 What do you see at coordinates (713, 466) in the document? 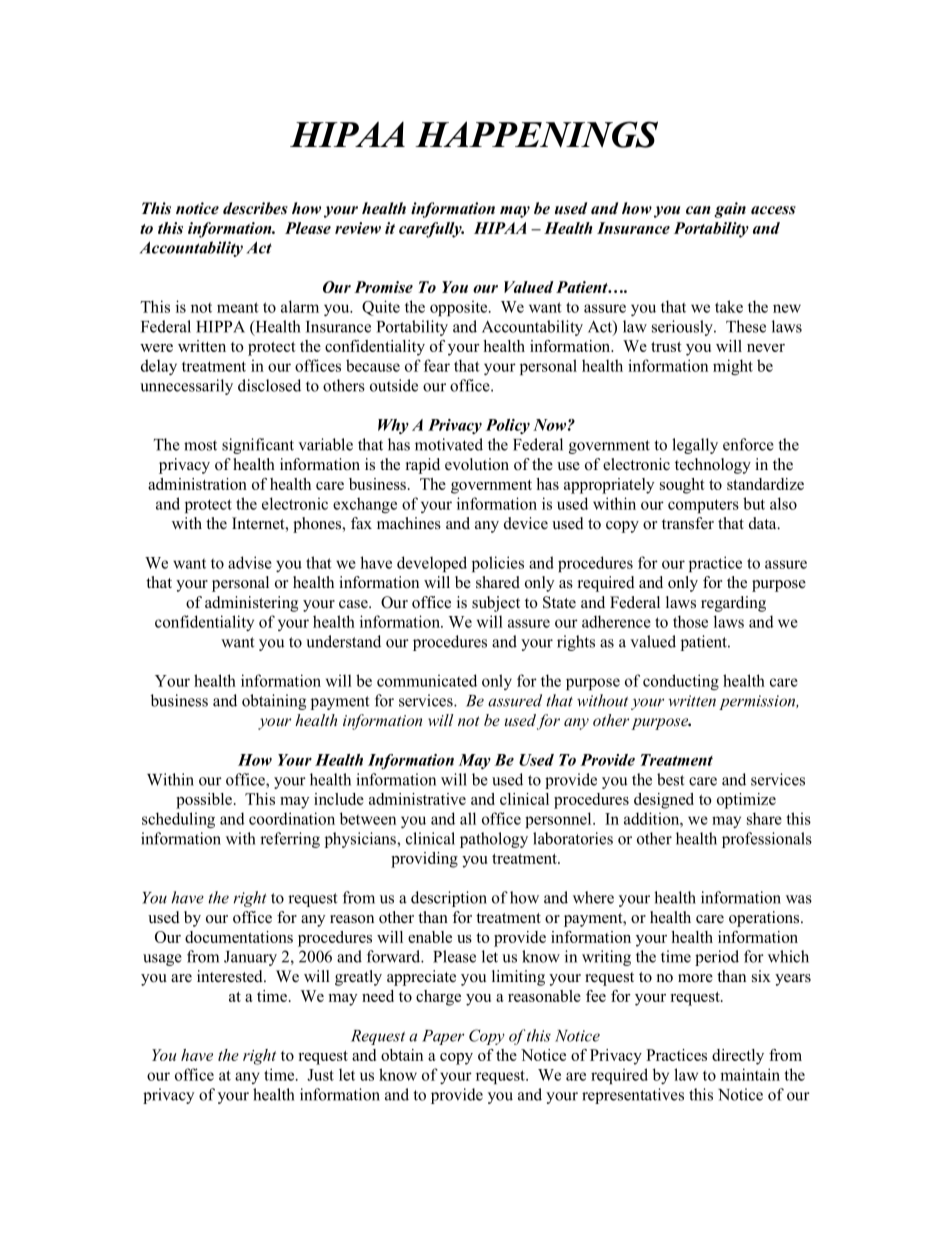
I see `technology` at bounding box center [713, 466].
